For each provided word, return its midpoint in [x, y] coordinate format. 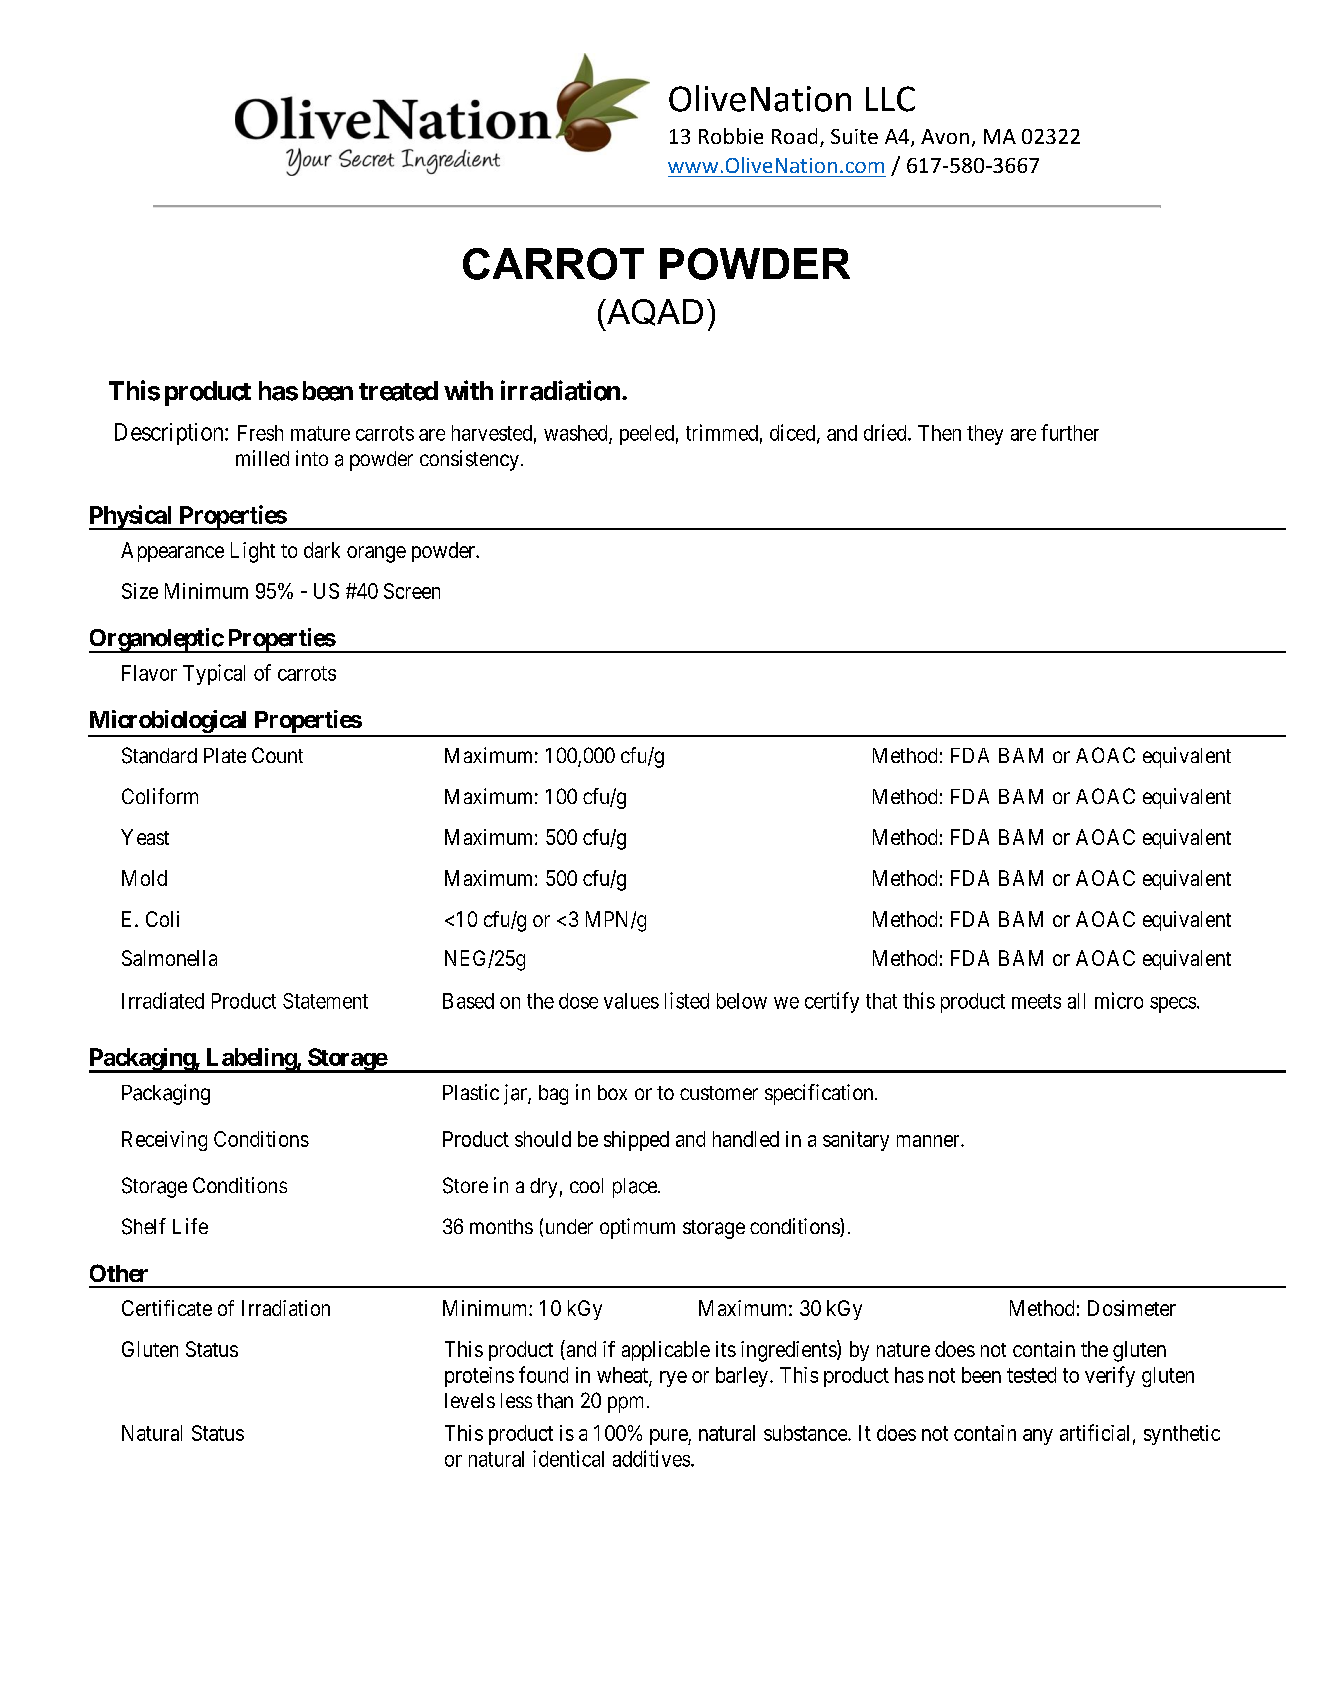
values [631, 1001]
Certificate [167, 1308]
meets [1036, 1001]
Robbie [731, 136]
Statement [325, 1001]
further [1070, 432]
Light [253, 552]
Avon [945, 136]
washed [577, 434]
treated [398, 391]
